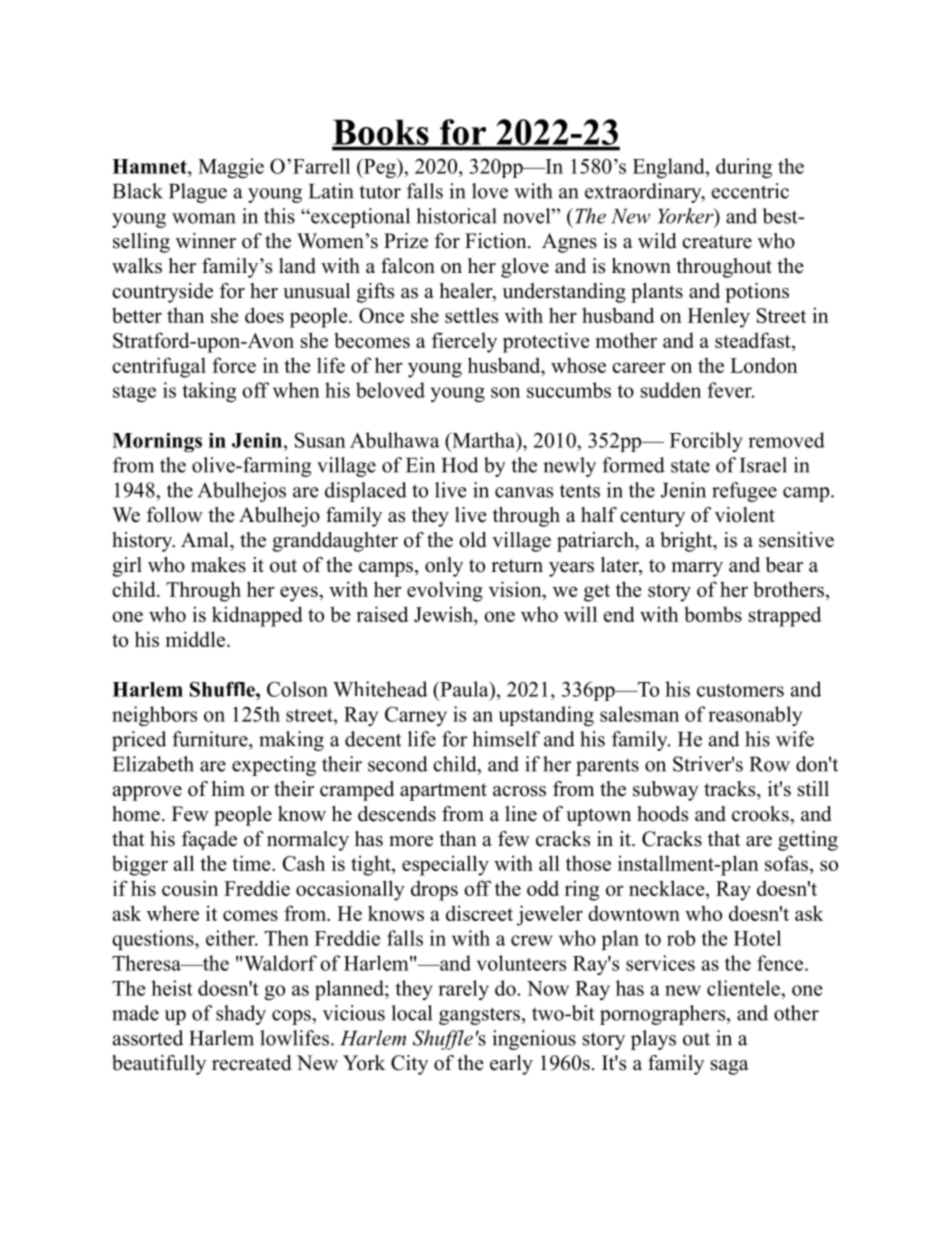  I want to click on taking, so click(209, 392).
